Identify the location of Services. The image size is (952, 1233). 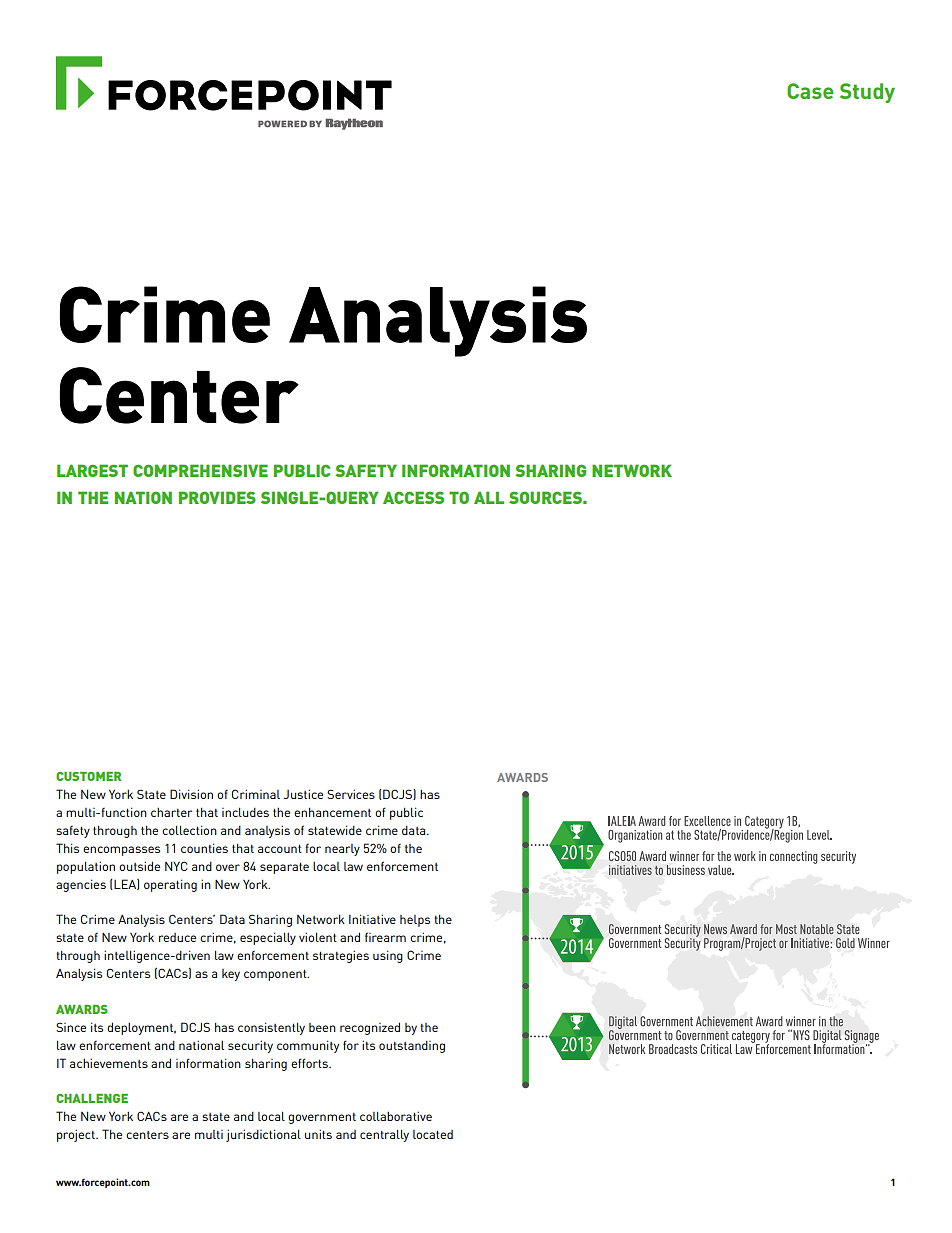
(351, 794).
